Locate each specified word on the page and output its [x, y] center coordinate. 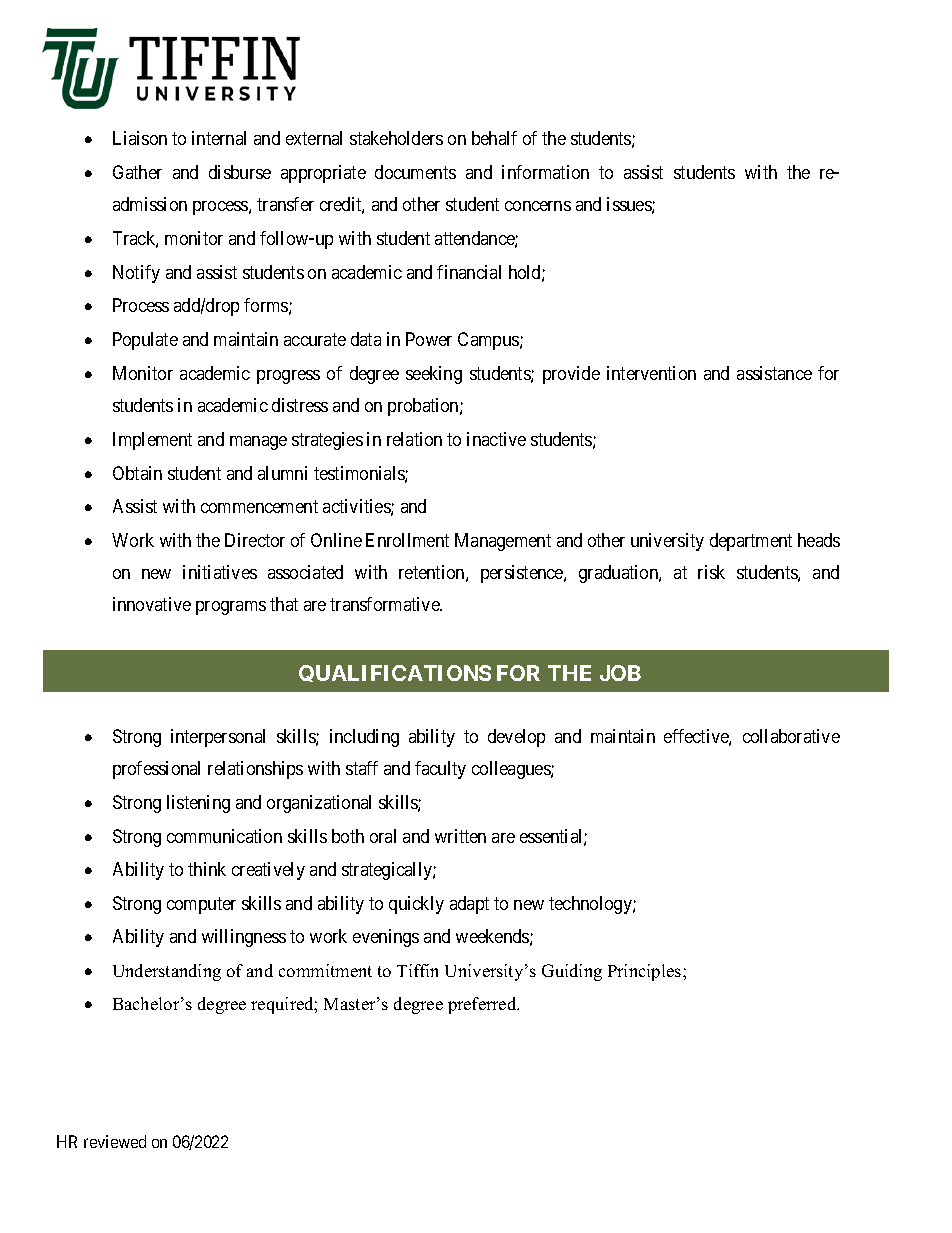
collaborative [791, 736]
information [545, 172]
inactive [496, 439]
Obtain [137, 473]
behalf [494, 138]
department [751, 542]
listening [198, 804]
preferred [483, 1005]
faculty [440, 770]
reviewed [115, 1141]
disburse [240, 172]
